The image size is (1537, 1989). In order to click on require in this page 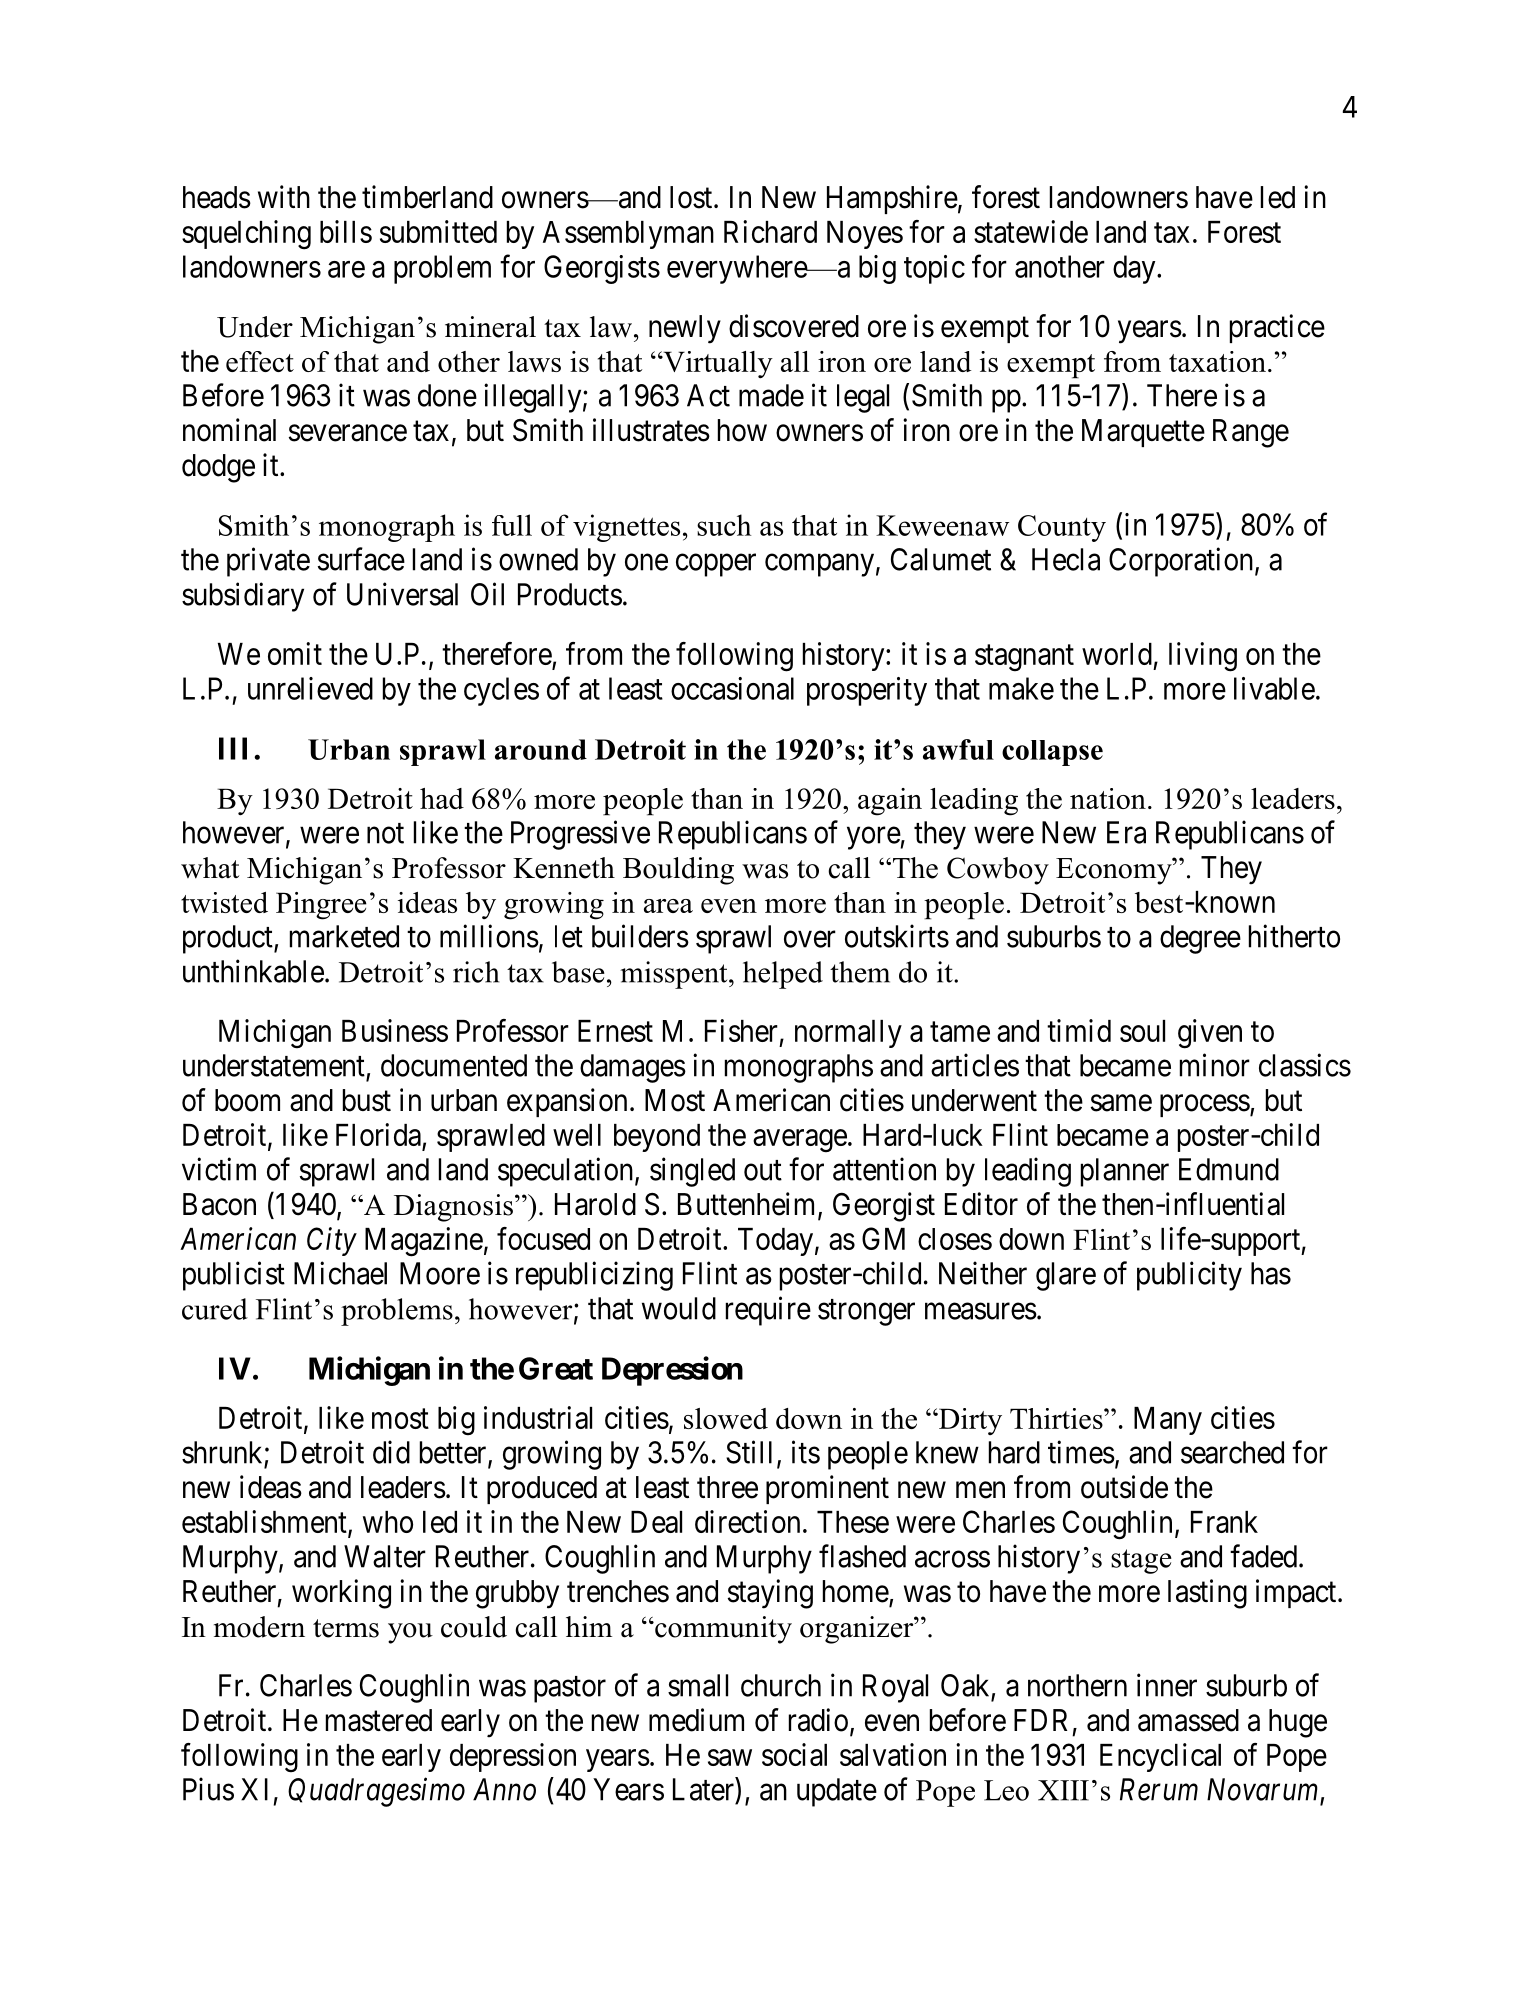, I will do `click(768, 1311)`.
